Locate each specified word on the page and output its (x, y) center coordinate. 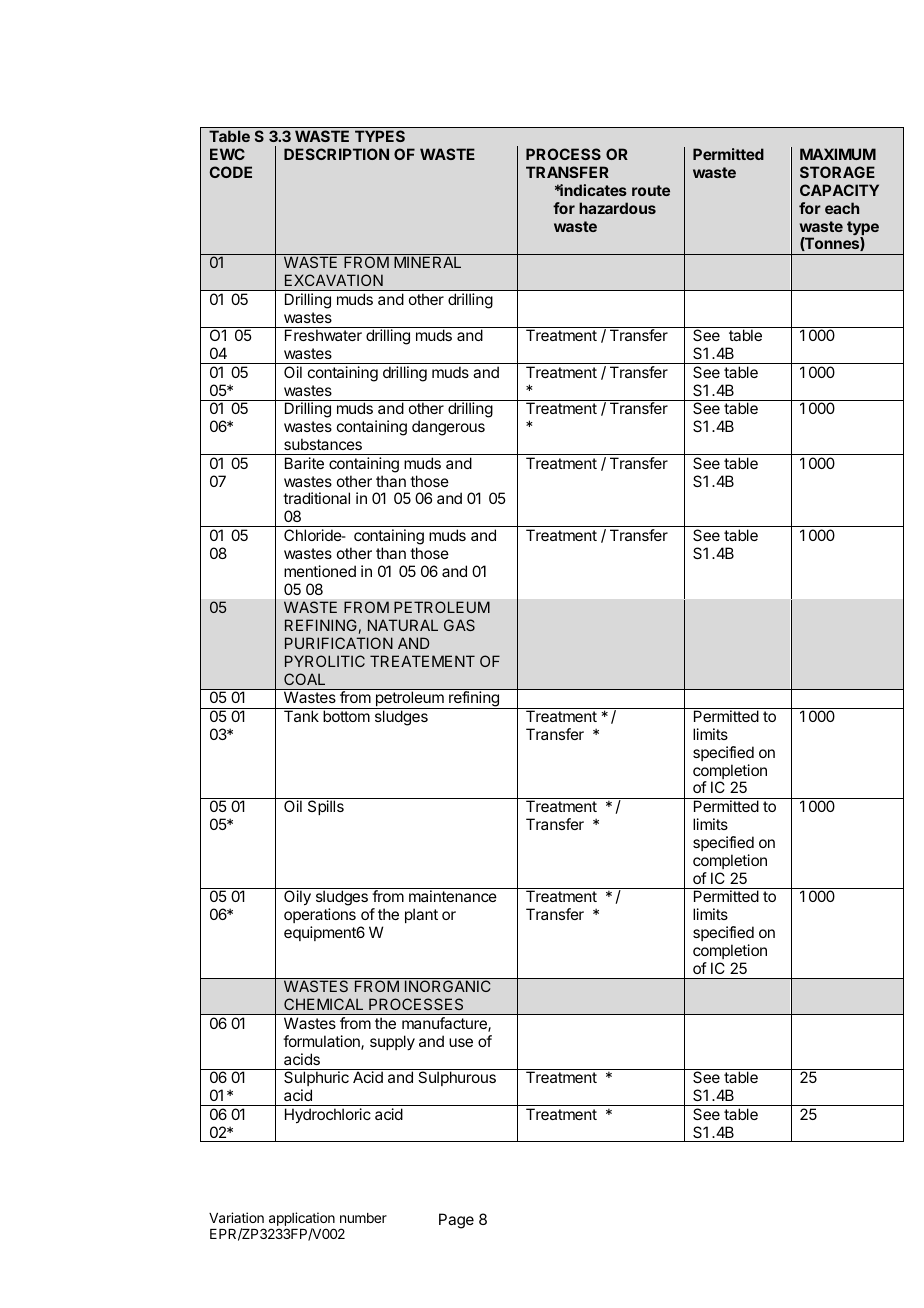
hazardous (617, 208)
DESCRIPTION (336, 154)
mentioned (320, 571)
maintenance (453, 896)
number (363, 1218)
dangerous (448, 428)
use (461, 1042)
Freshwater (323, 335)
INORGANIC (448, 986)
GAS (459, 625)
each (842, 208)
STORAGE (837, 172)
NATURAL (403, 625)
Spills (326, 807)
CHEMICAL (323, 1004)
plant (421, 915)
